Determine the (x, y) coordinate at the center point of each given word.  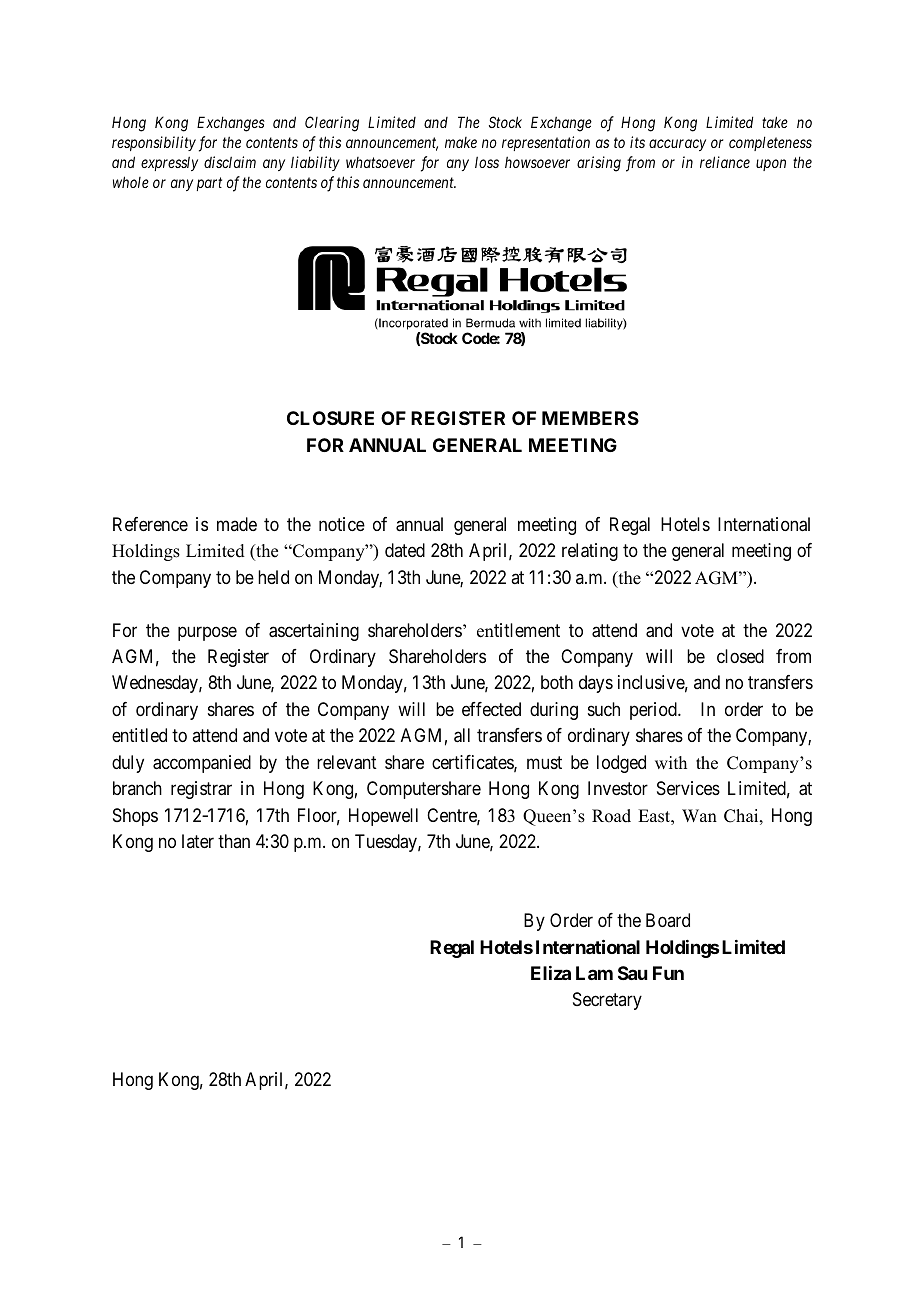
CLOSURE (330, 418)
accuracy (677, 145)
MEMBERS (590, 418)
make (461, 142)
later (198, 841)
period (654, 711)
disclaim (230, 162)
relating (590, 552)
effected (491, 709)
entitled (139, 735)
